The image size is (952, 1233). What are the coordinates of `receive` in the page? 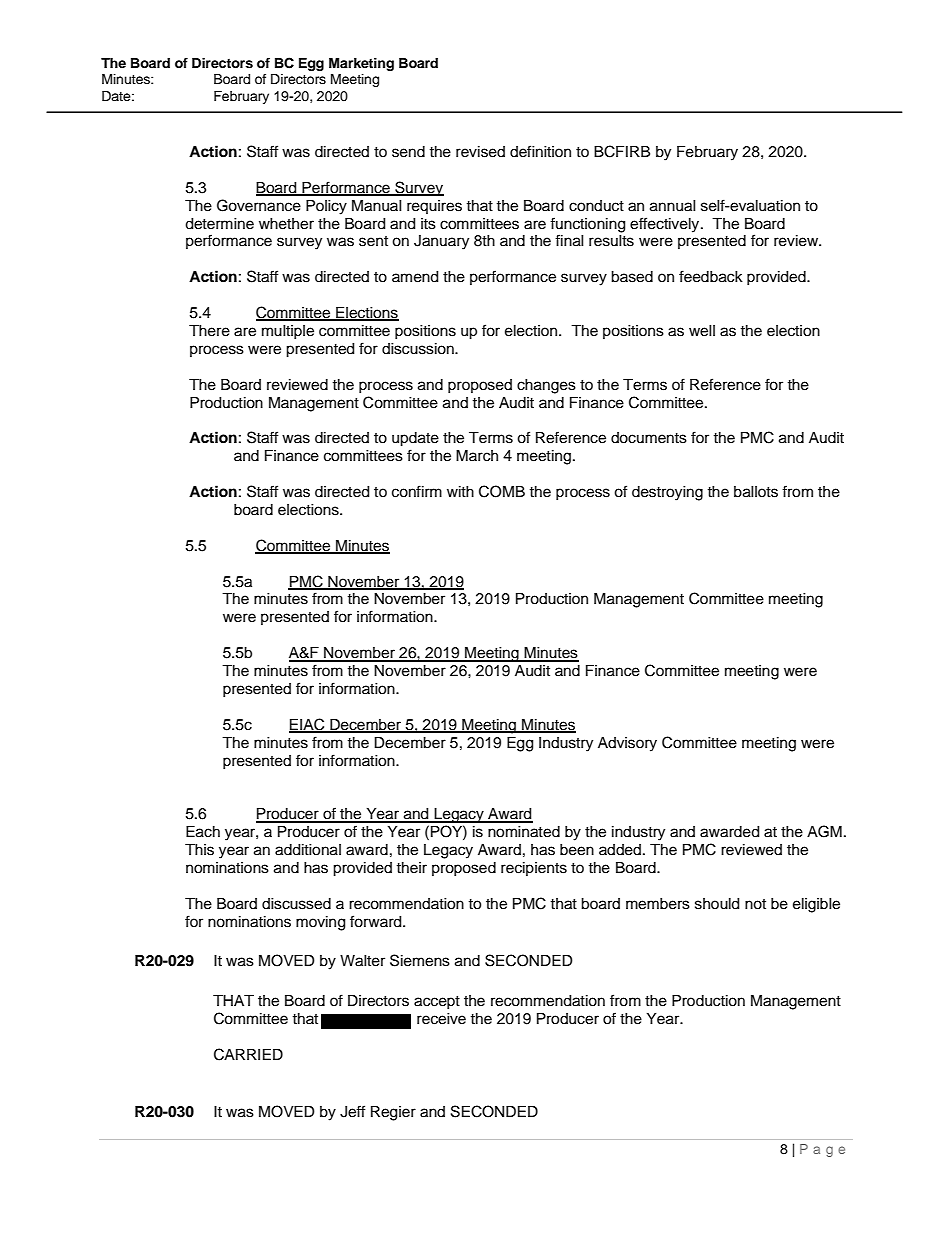 It's located at (441, 1019).
